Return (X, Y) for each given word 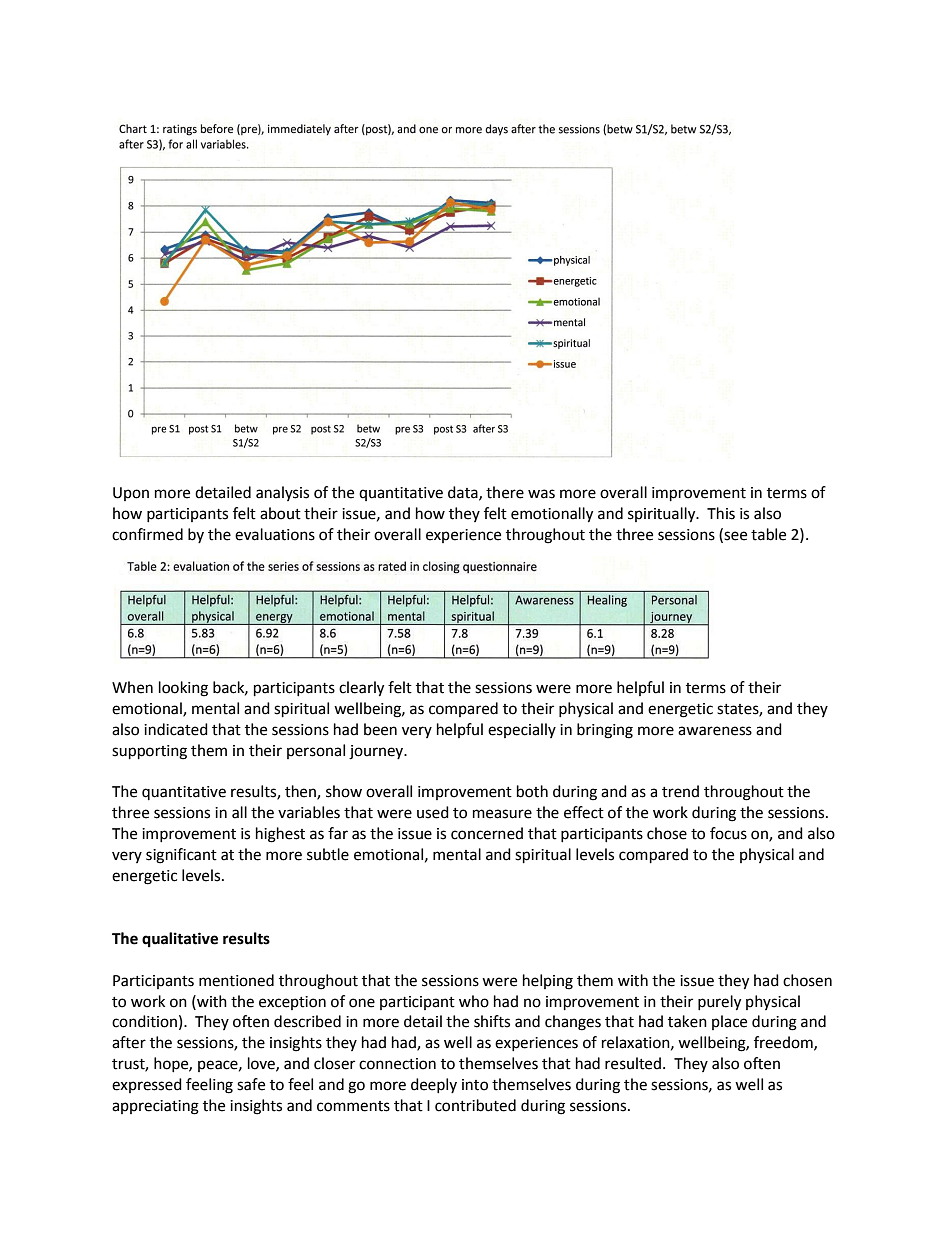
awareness (715, 731)
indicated (176, 729)
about (280, 513)
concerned (487, 833)
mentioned (236, 980)
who (474, 1001)
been (380, 729)
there (505, 492)
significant (181, 856)
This (721, 513)
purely (719, 1003)
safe (251, 1084)
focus (728, 833)
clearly (361, 689)
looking (183, 689)
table (768, 534)
